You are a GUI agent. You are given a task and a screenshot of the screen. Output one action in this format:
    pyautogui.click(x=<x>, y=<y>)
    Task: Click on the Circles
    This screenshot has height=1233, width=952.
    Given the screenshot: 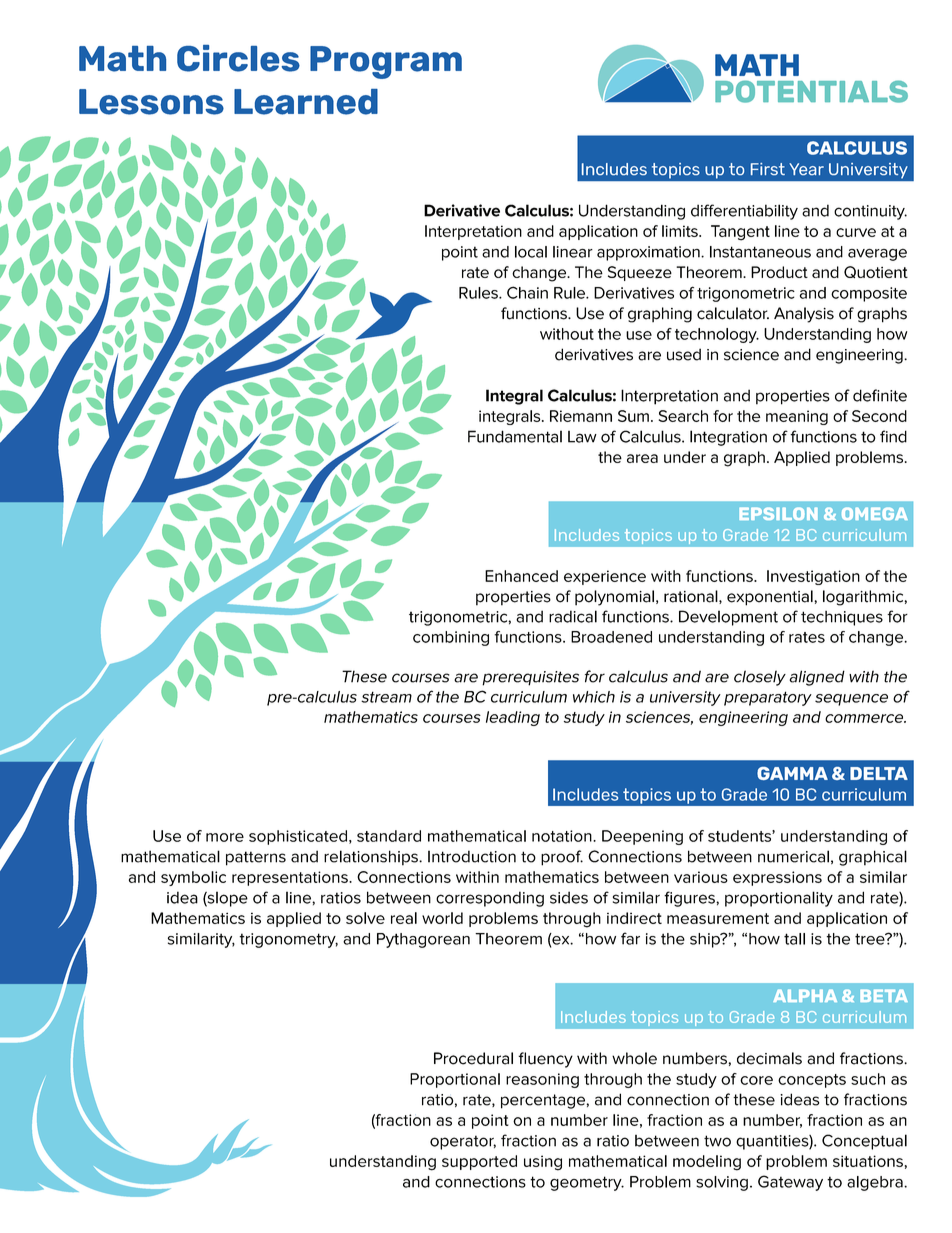 What is the action you would take?
    pyautogui.click(x=238, y=58)
